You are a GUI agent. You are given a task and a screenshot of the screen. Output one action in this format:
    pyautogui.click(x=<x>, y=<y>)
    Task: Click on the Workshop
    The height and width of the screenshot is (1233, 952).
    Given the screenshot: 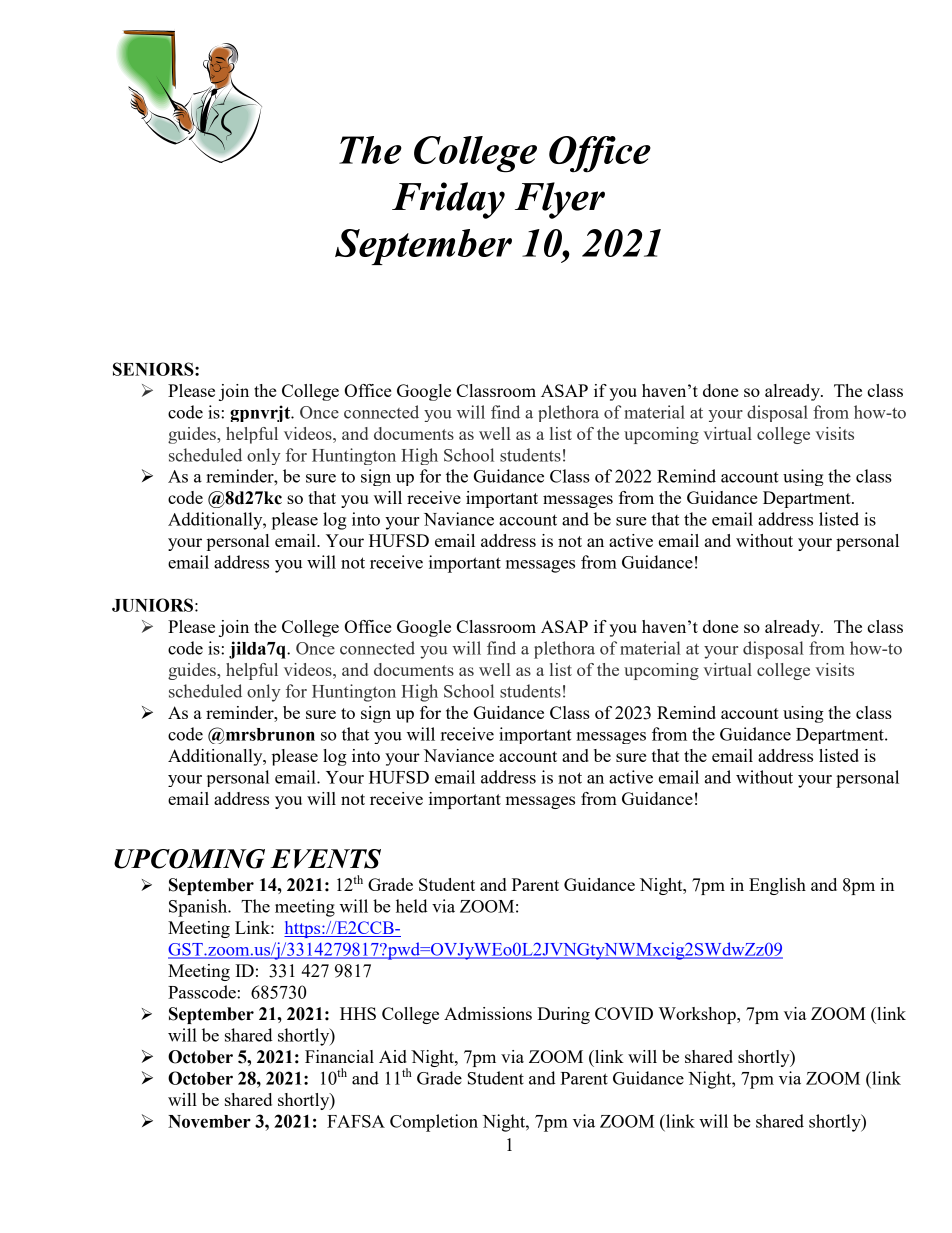 What is the action you would take?
    pyautogui.click(x=698, y=1015)
